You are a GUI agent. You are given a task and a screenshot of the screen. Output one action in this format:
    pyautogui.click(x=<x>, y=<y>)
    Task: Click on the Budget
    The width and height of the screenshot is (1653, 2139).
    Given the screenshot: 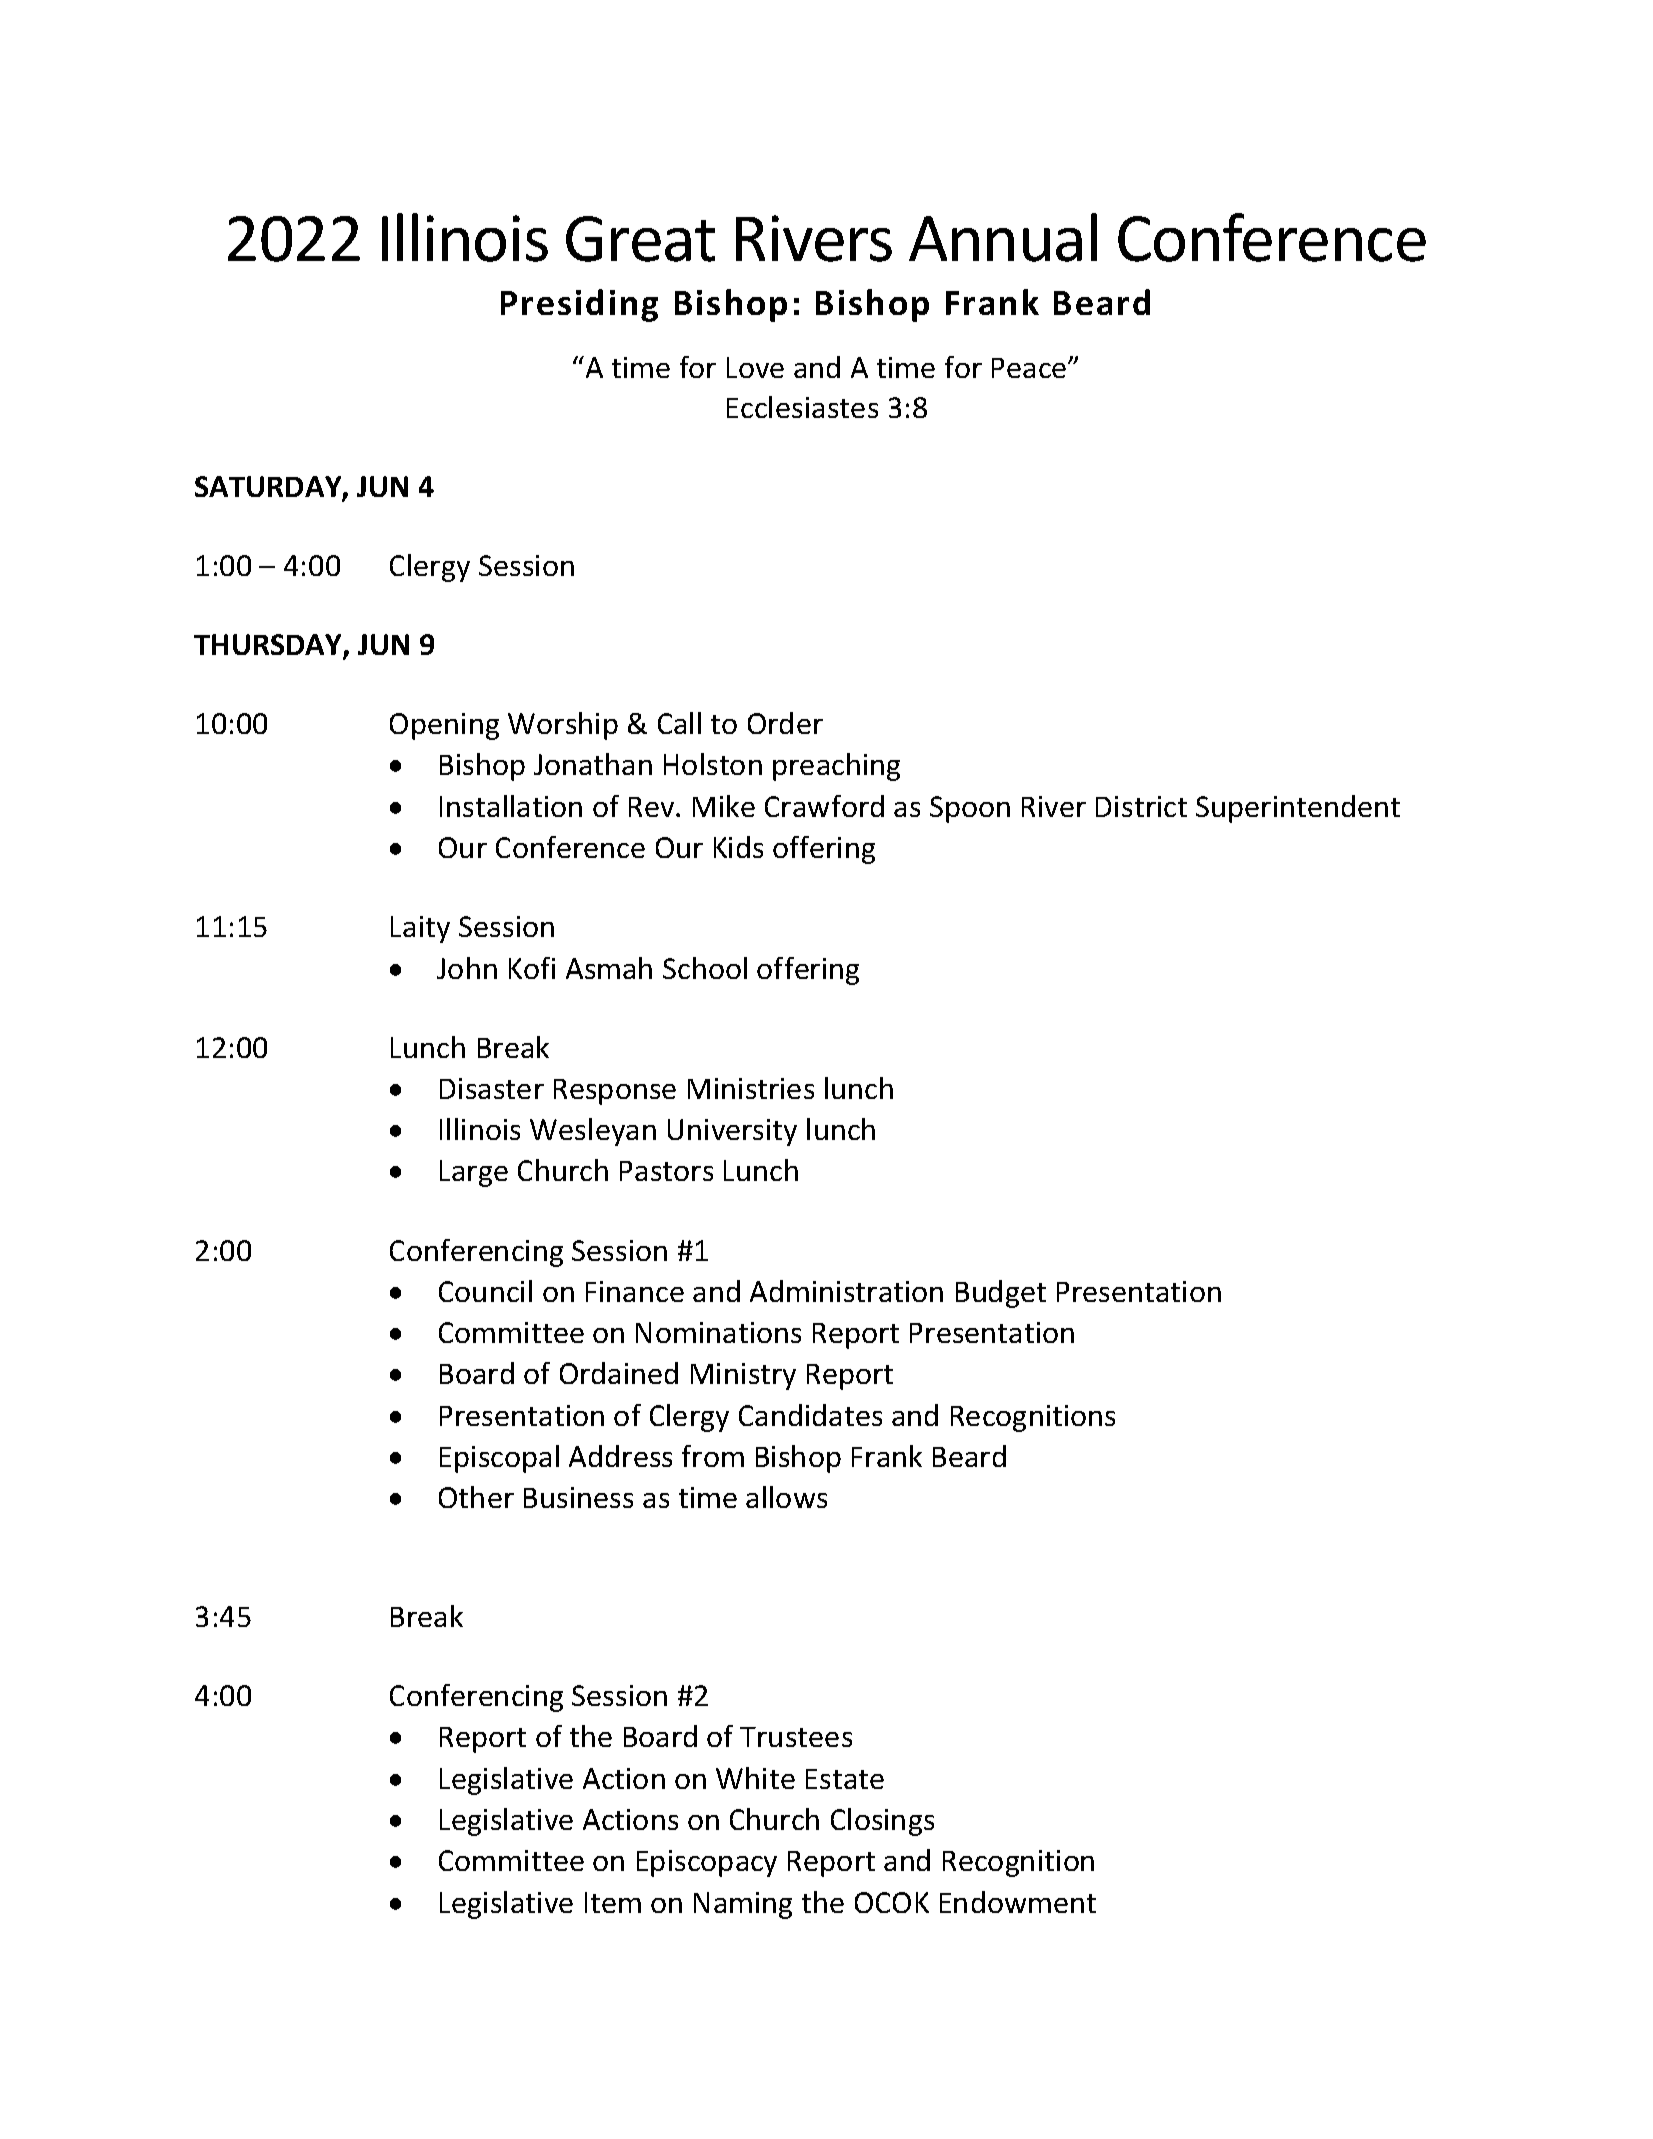 What is the action you would take?
    pyautogui.click(x=1001, y=1294)
